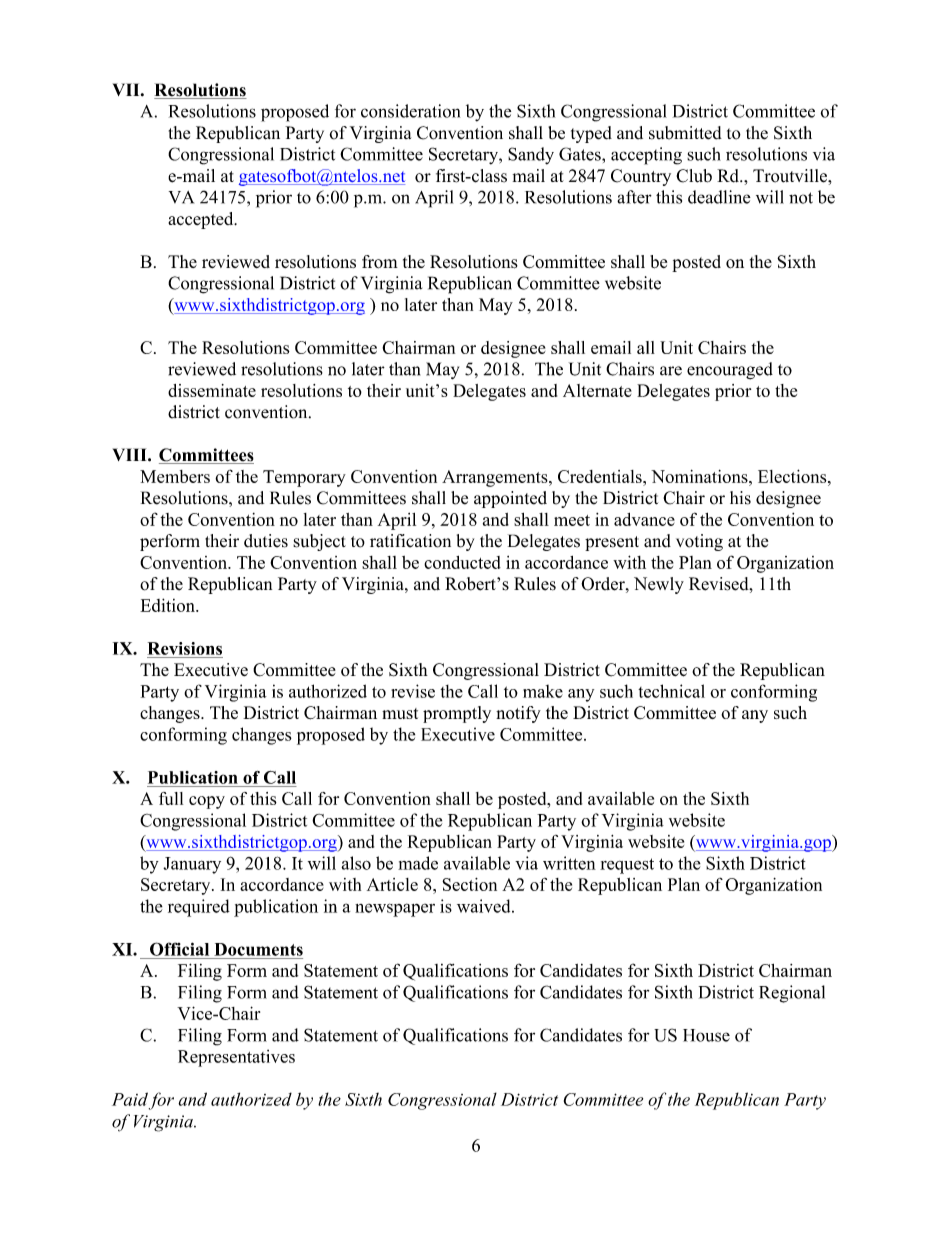  Describe the element at coordinates (659, 585) in the page. I see `Newly` at that location.
